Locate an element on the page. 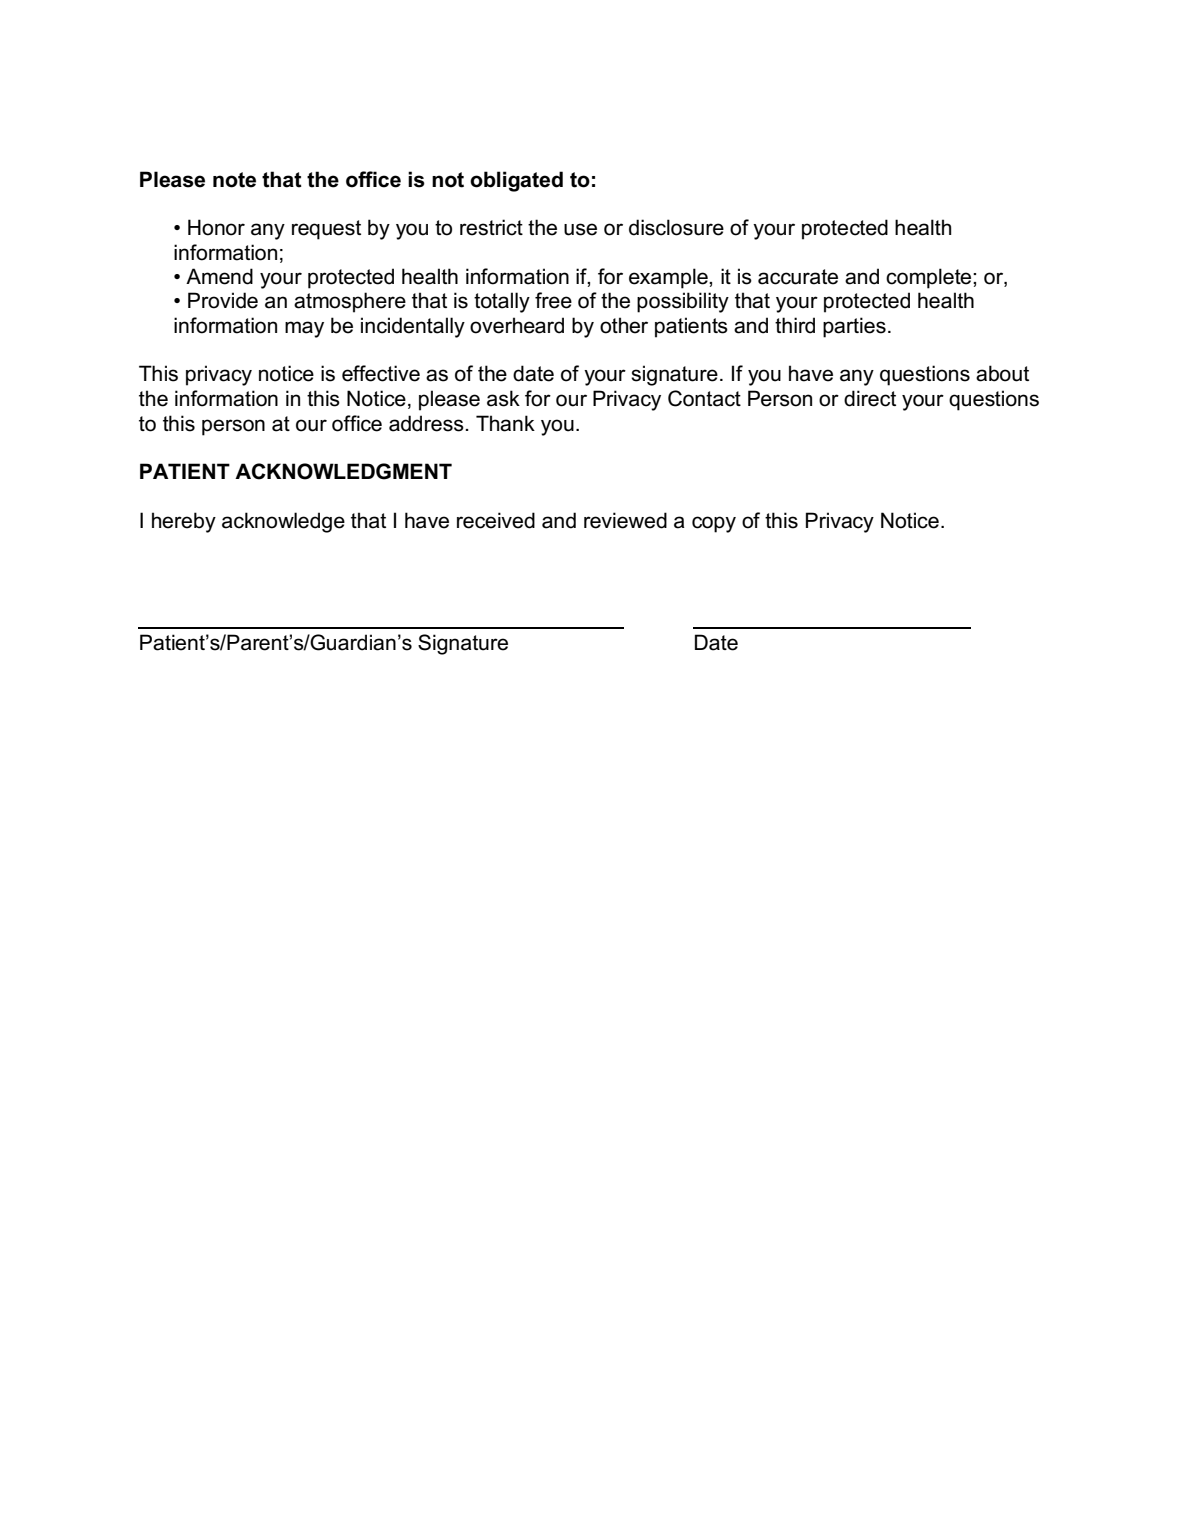 The image size is (1179, 1526). note is located at coordinates (234, 180).
